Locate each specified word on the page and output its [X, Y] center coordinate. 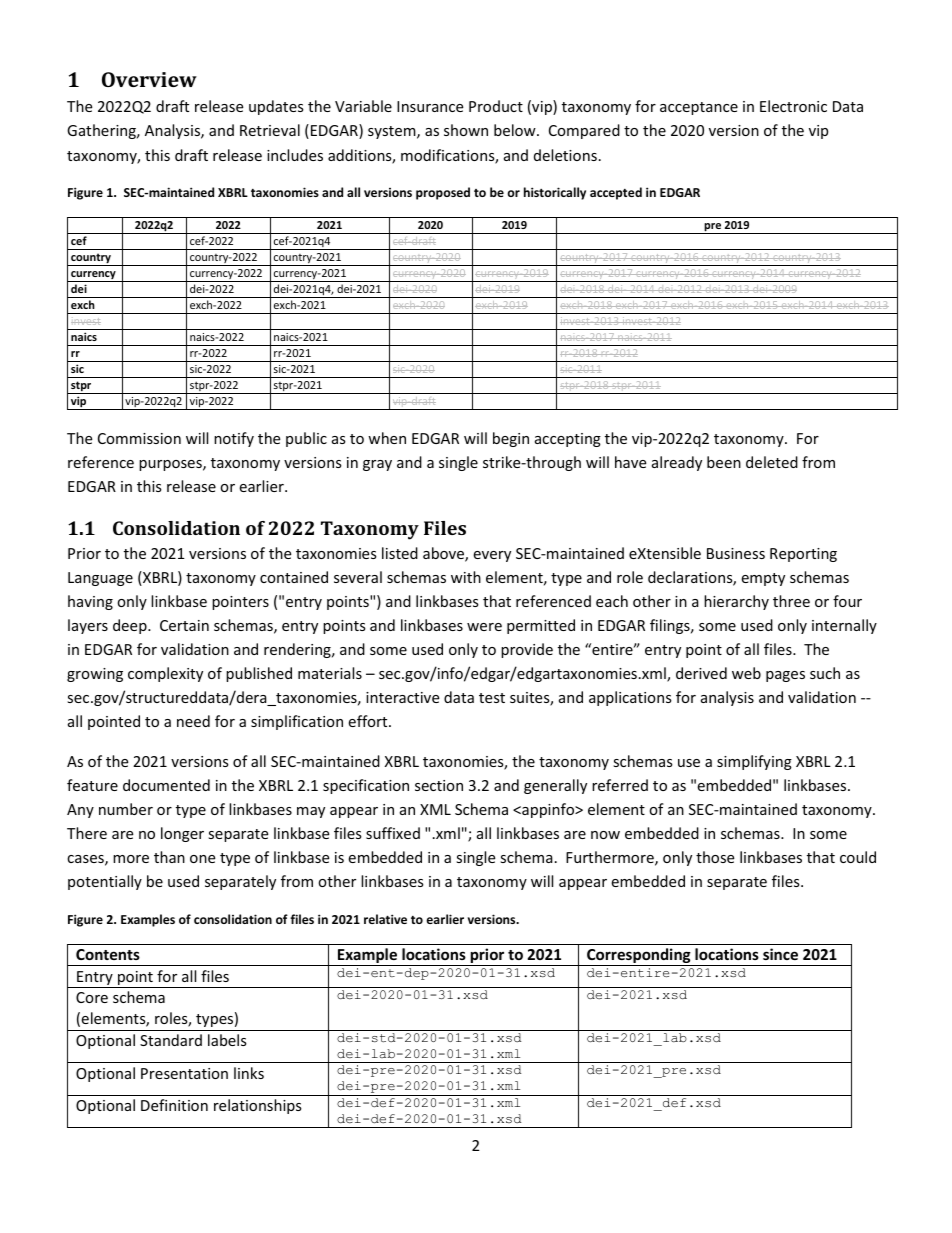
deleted [772, 462]
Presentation [184, 1073]
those [715, 857]
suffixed [393, 833]
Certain [184, 625]
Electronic [793, 106]
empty [763, 579]
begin [511, 439]
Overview [149, 79]
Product [496, 106]
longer [182, 834]
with [466, 577]
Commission [139, 438]
